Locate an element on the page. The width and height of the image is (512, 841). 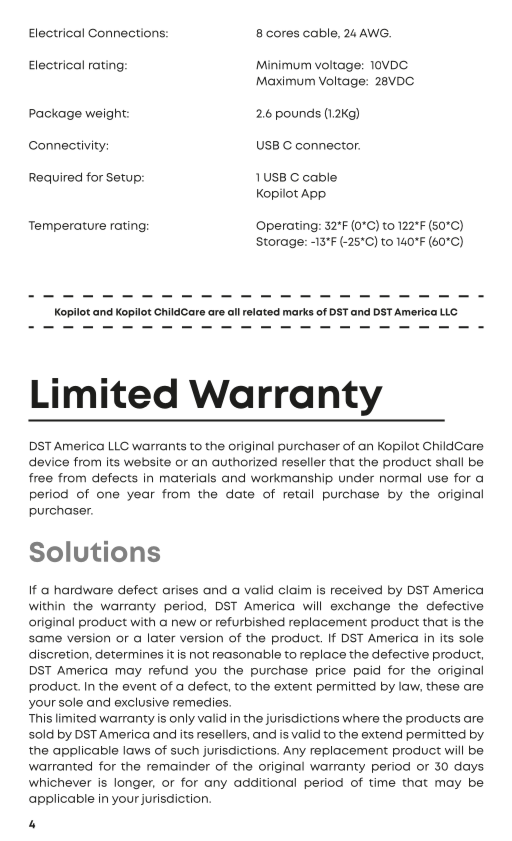
connector is located at coordinates (328, 146).
